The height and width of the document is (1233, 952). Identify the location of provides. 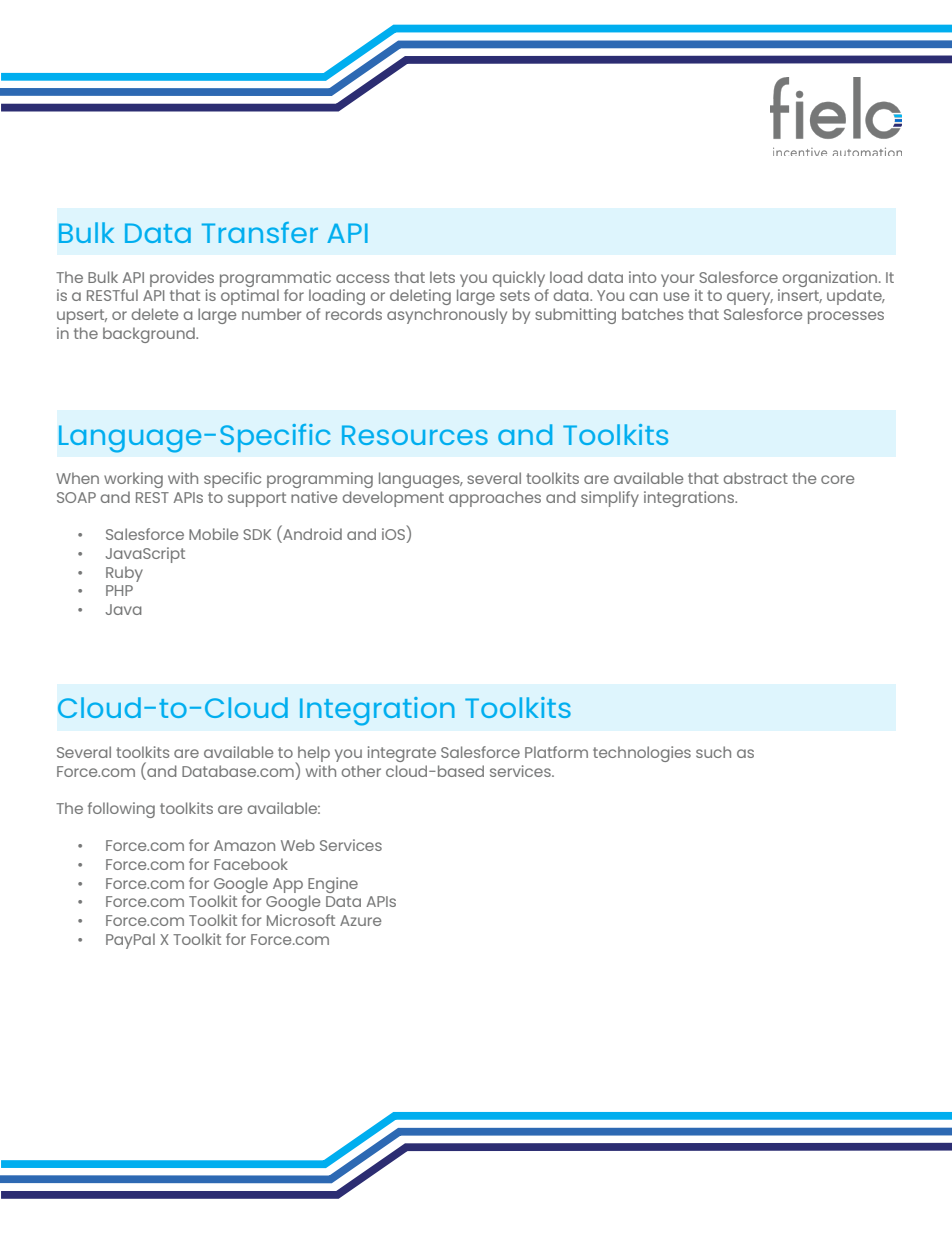
(182, 279).
